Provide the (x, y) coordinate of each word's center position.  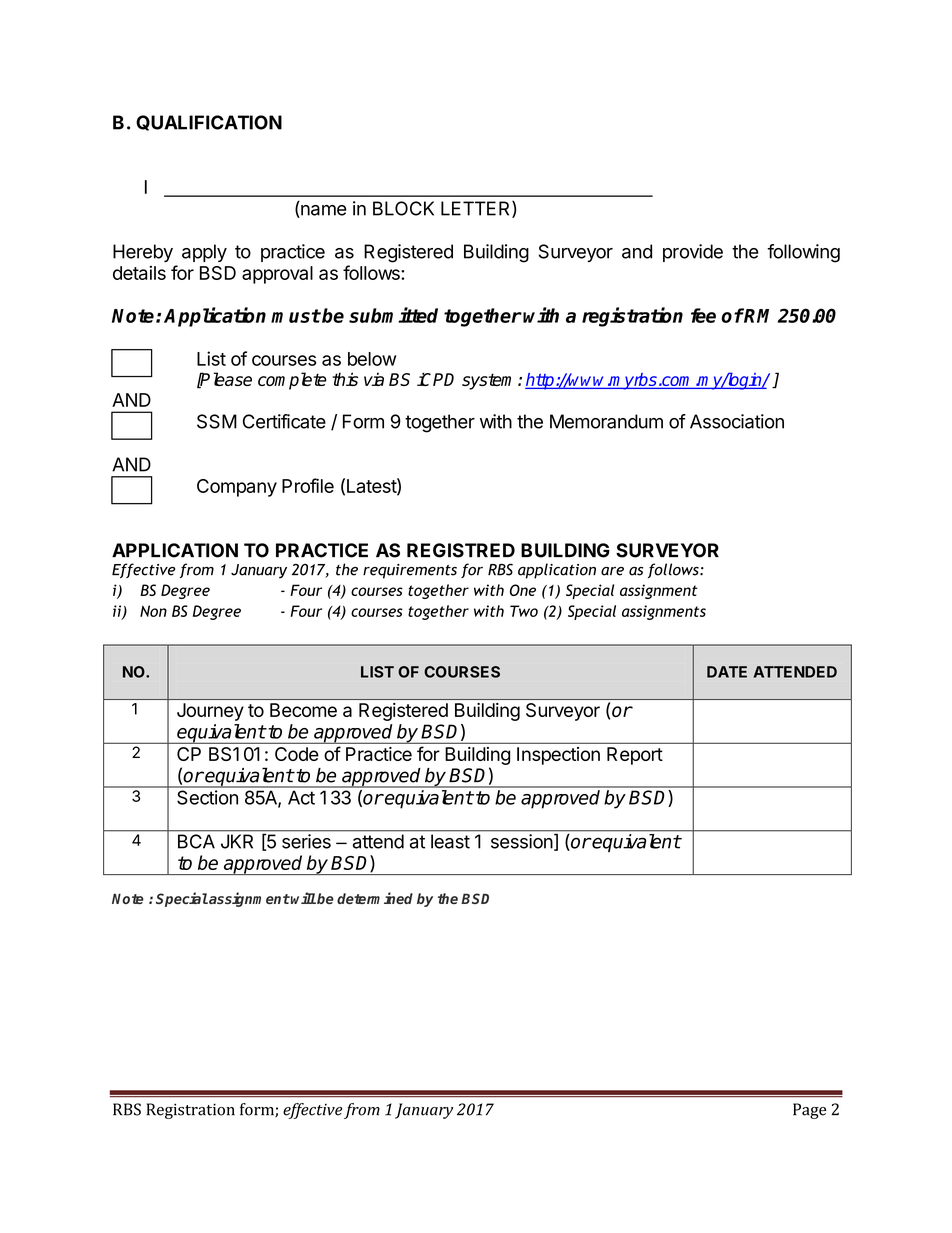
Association (737, 421)
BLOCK (403, 208)
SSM (217, 421)
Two (524, 611)
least (450, 841)
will (303, 898)
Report (635, 756)
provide (693, 253)
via (374, 379)
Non (153, 611)
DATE (727, 672)
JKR (237, 841)
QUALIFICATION (209, 123)
